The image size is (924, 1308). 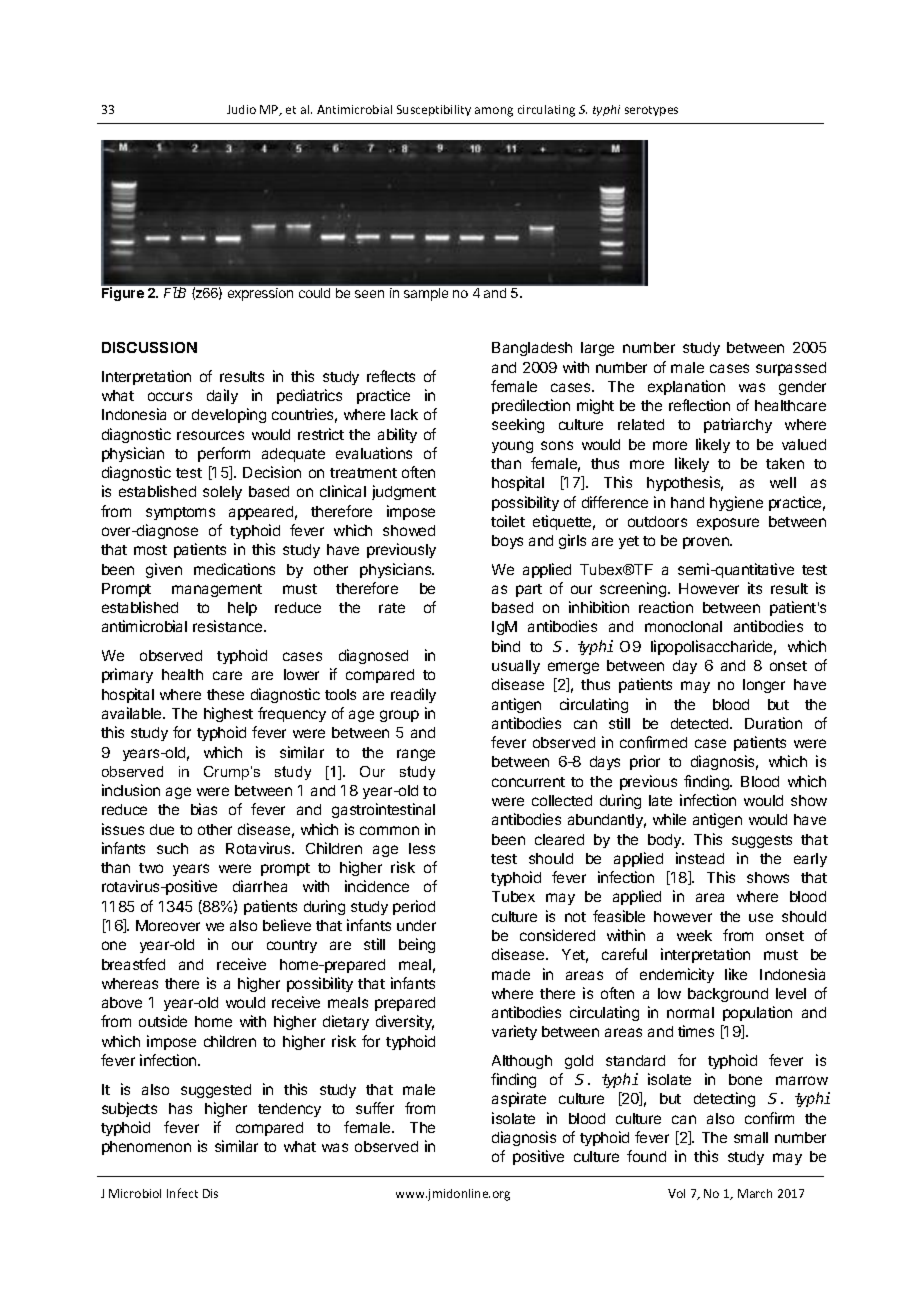 I want to click on daily, so click(x=222, y=396).
